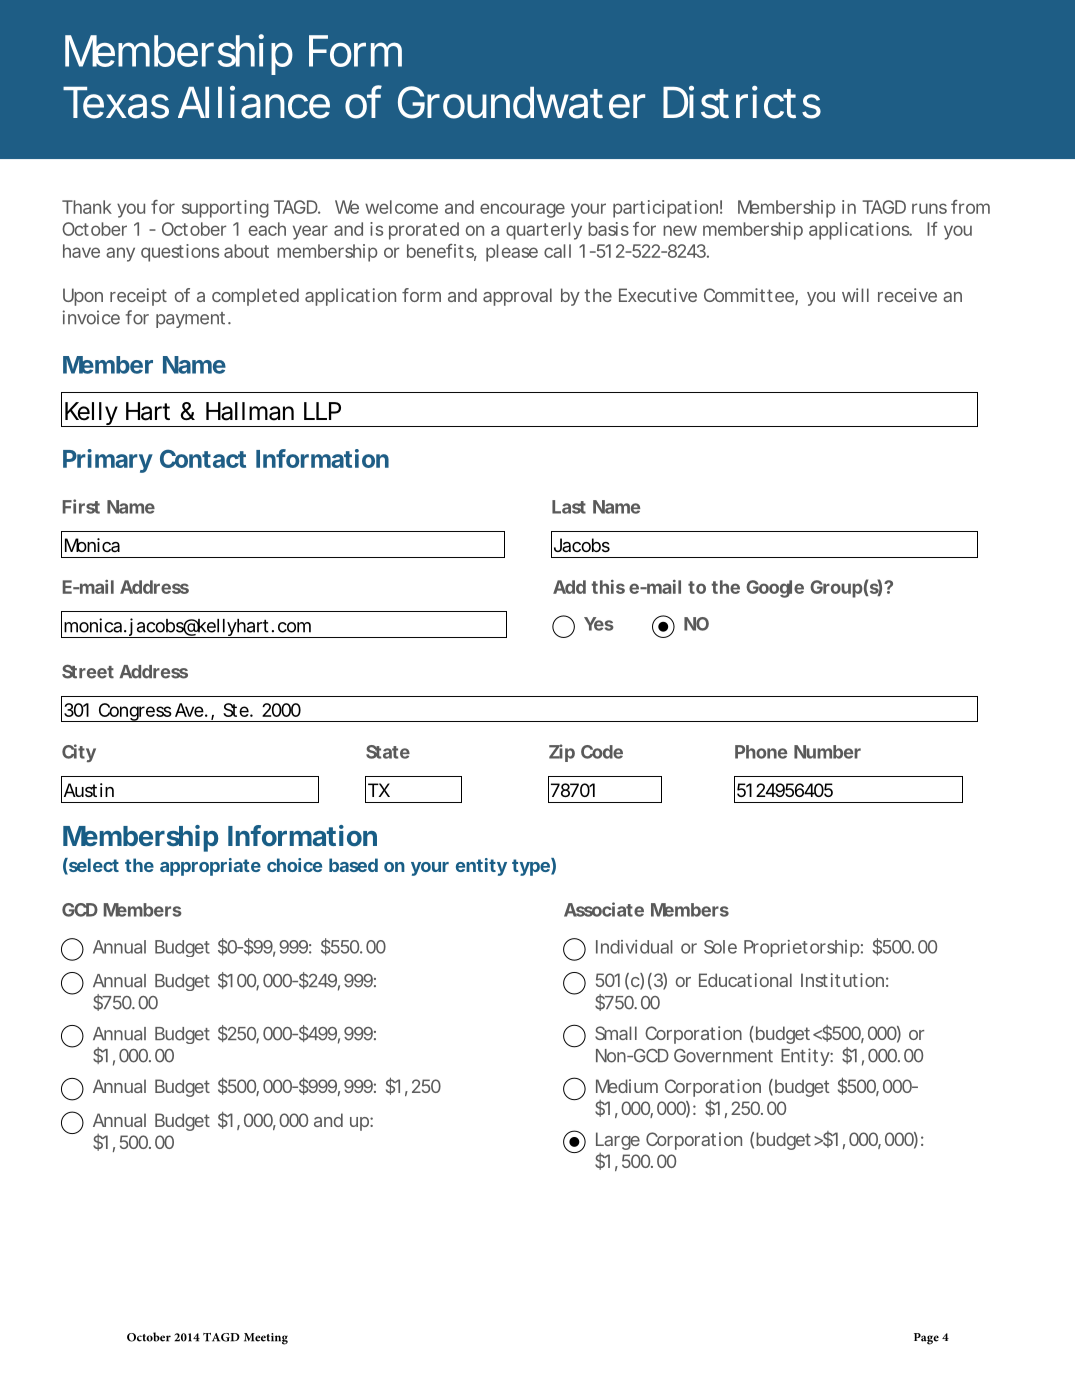  What do you see at coordinates (742, 102) in the screenshot?
I see `Districts` at bounding box center [742, 102].
